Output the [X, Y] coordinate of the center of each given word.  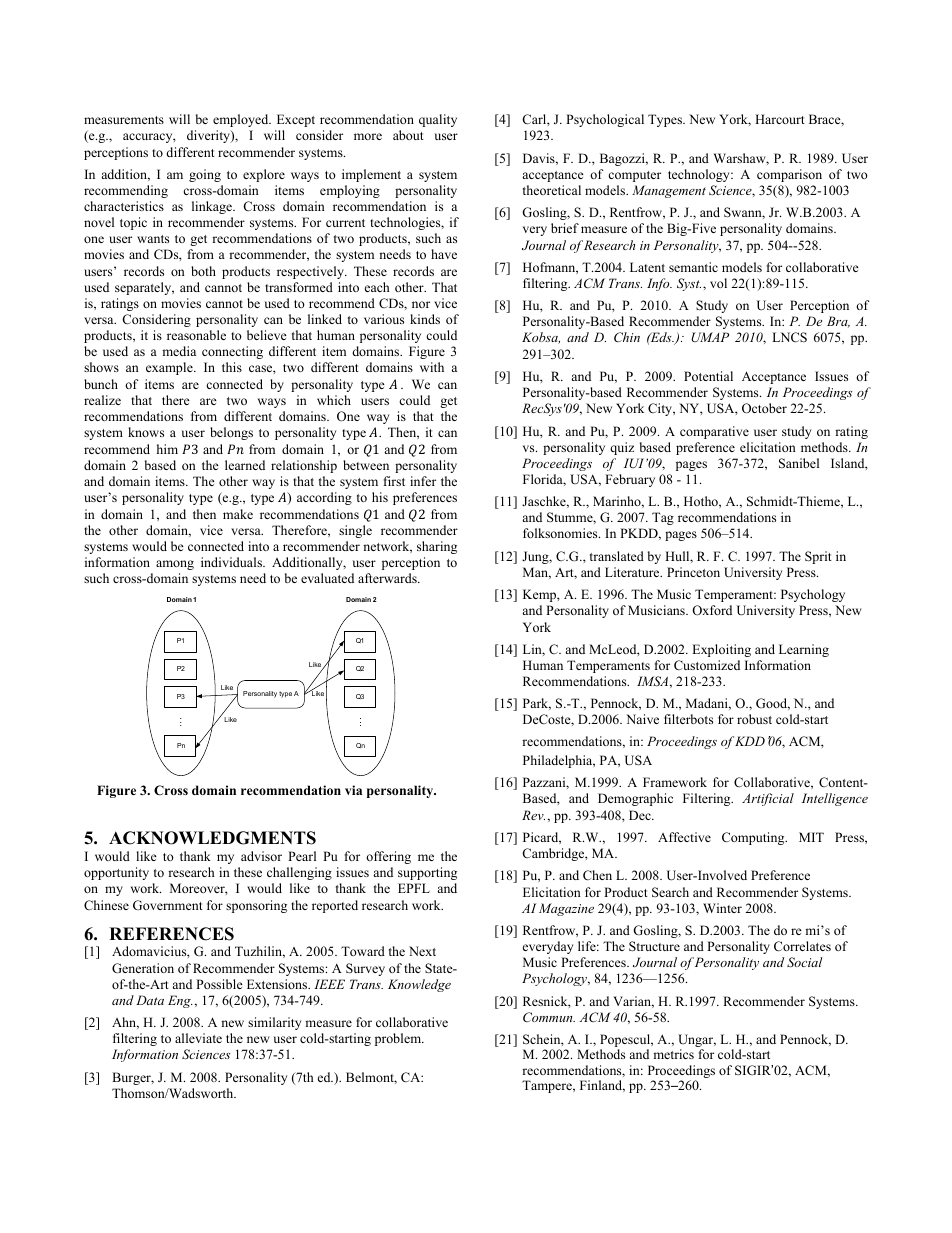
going [205, 175]
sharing [437, 547]
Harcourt [780, 119]
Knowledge [419, 985]
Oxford [712, 610]
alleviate [198, 1038]
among [175, 565]
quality [438, 120]
